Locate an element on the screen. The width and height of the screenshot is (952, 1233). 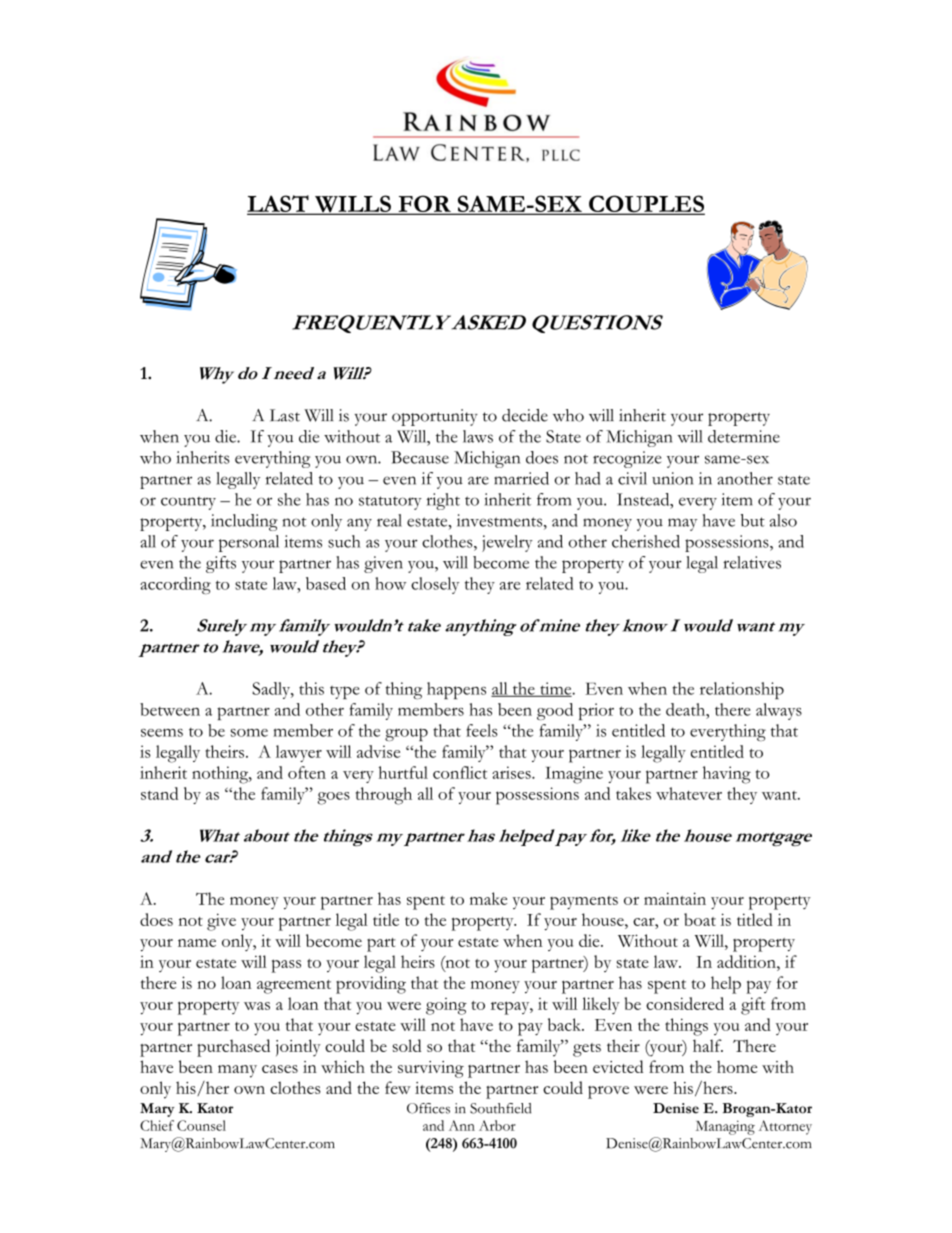
relationship is located at coordinates (742, 690).
